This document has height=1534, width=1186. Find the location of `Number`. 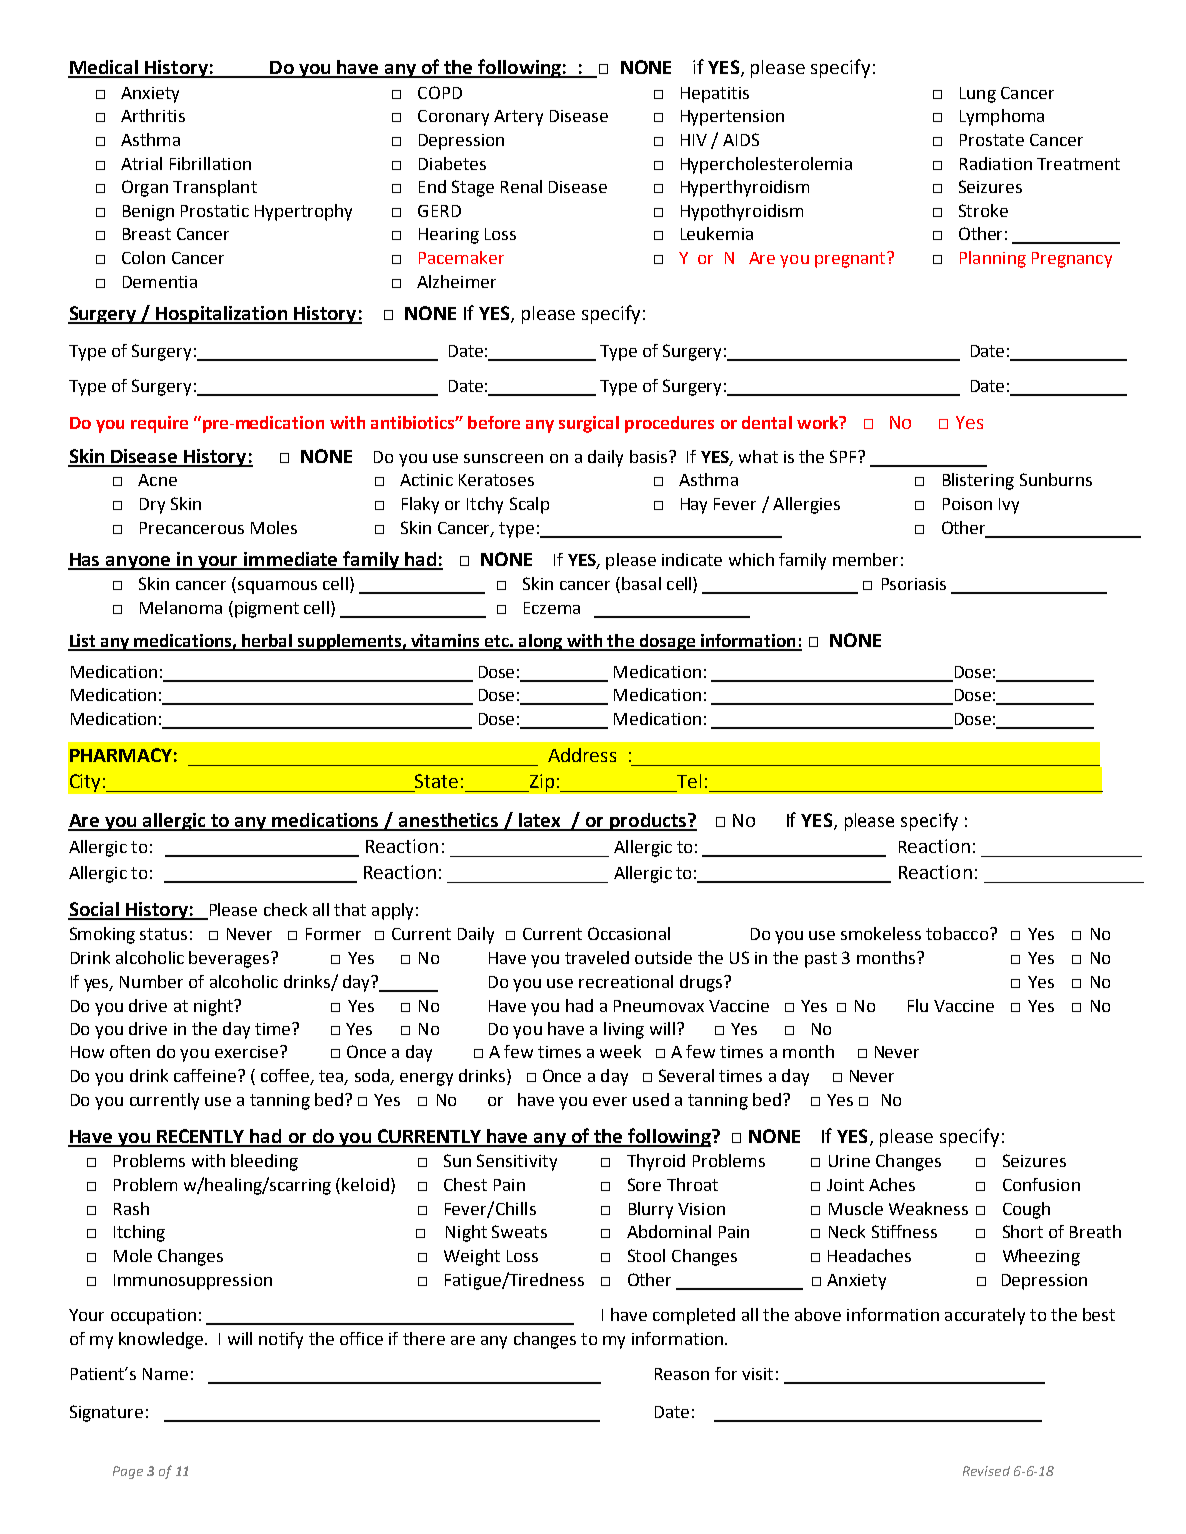

Number is located at coordinates (151, 981).
